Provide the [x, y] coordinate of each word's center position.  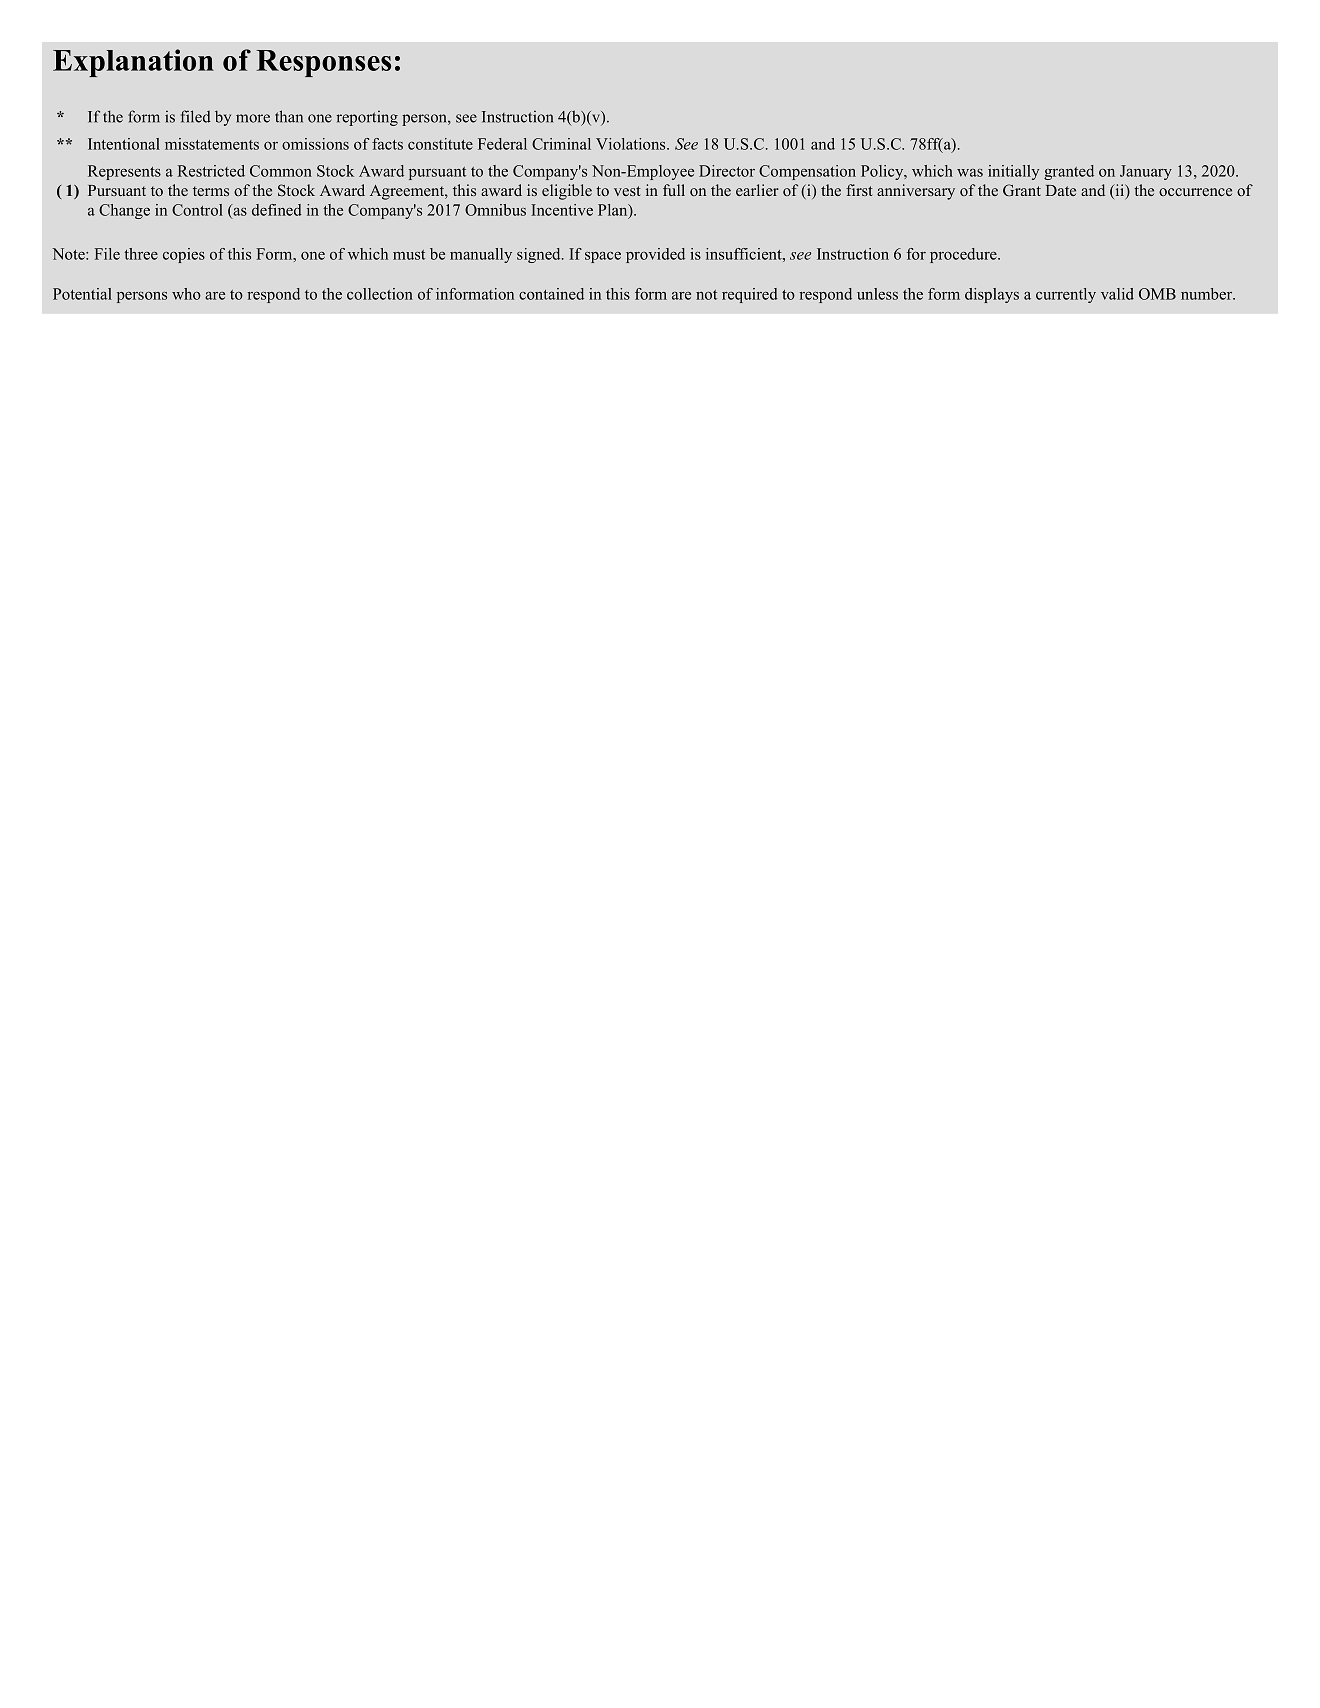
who [186, 294]
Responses [324, 63]
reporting [367, 118]
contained [551, 294]
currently [1066, 295]
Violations [632, 144]
